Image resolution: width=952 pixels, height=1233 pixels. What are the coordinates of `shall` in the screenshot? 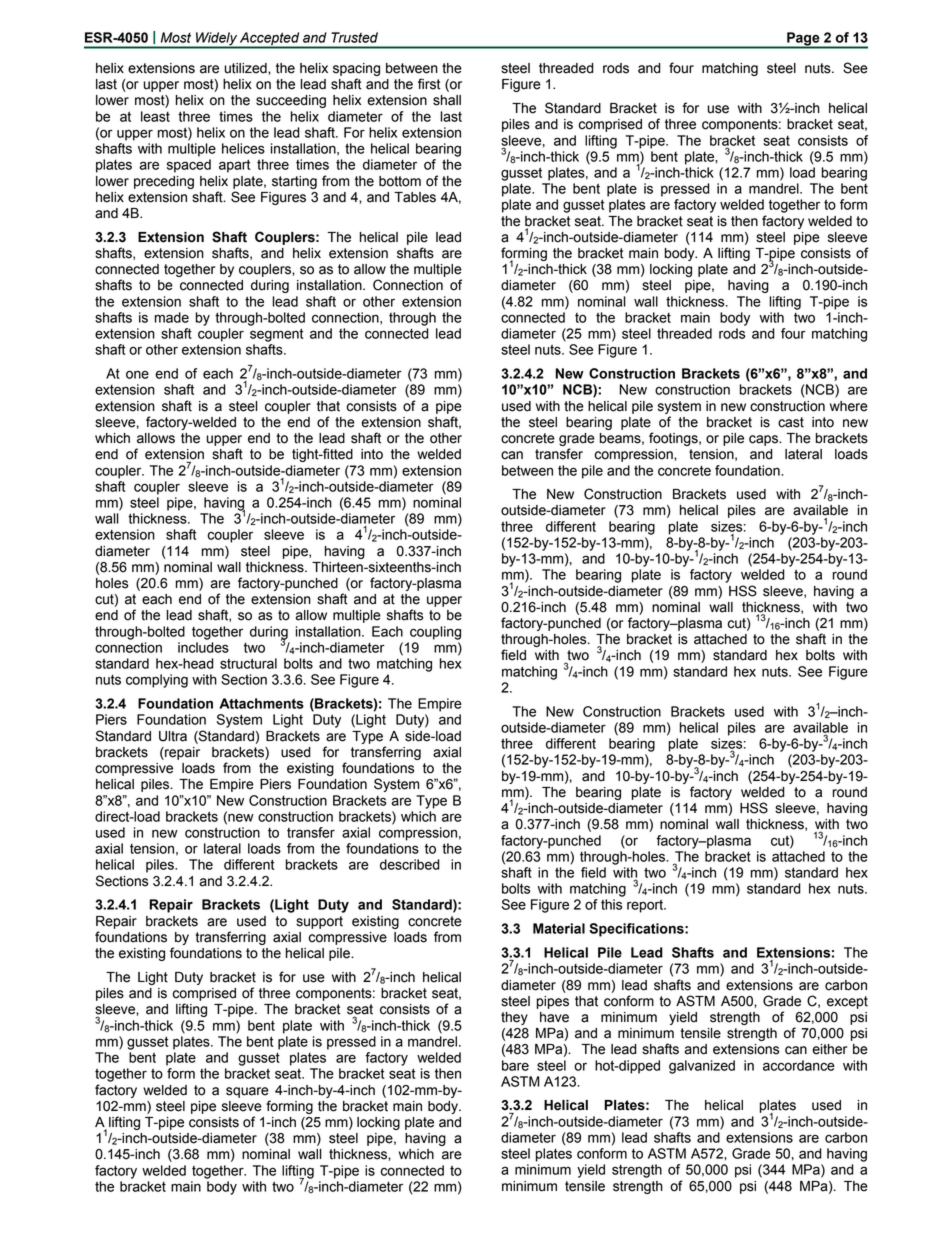 It's located at (447, 100).
